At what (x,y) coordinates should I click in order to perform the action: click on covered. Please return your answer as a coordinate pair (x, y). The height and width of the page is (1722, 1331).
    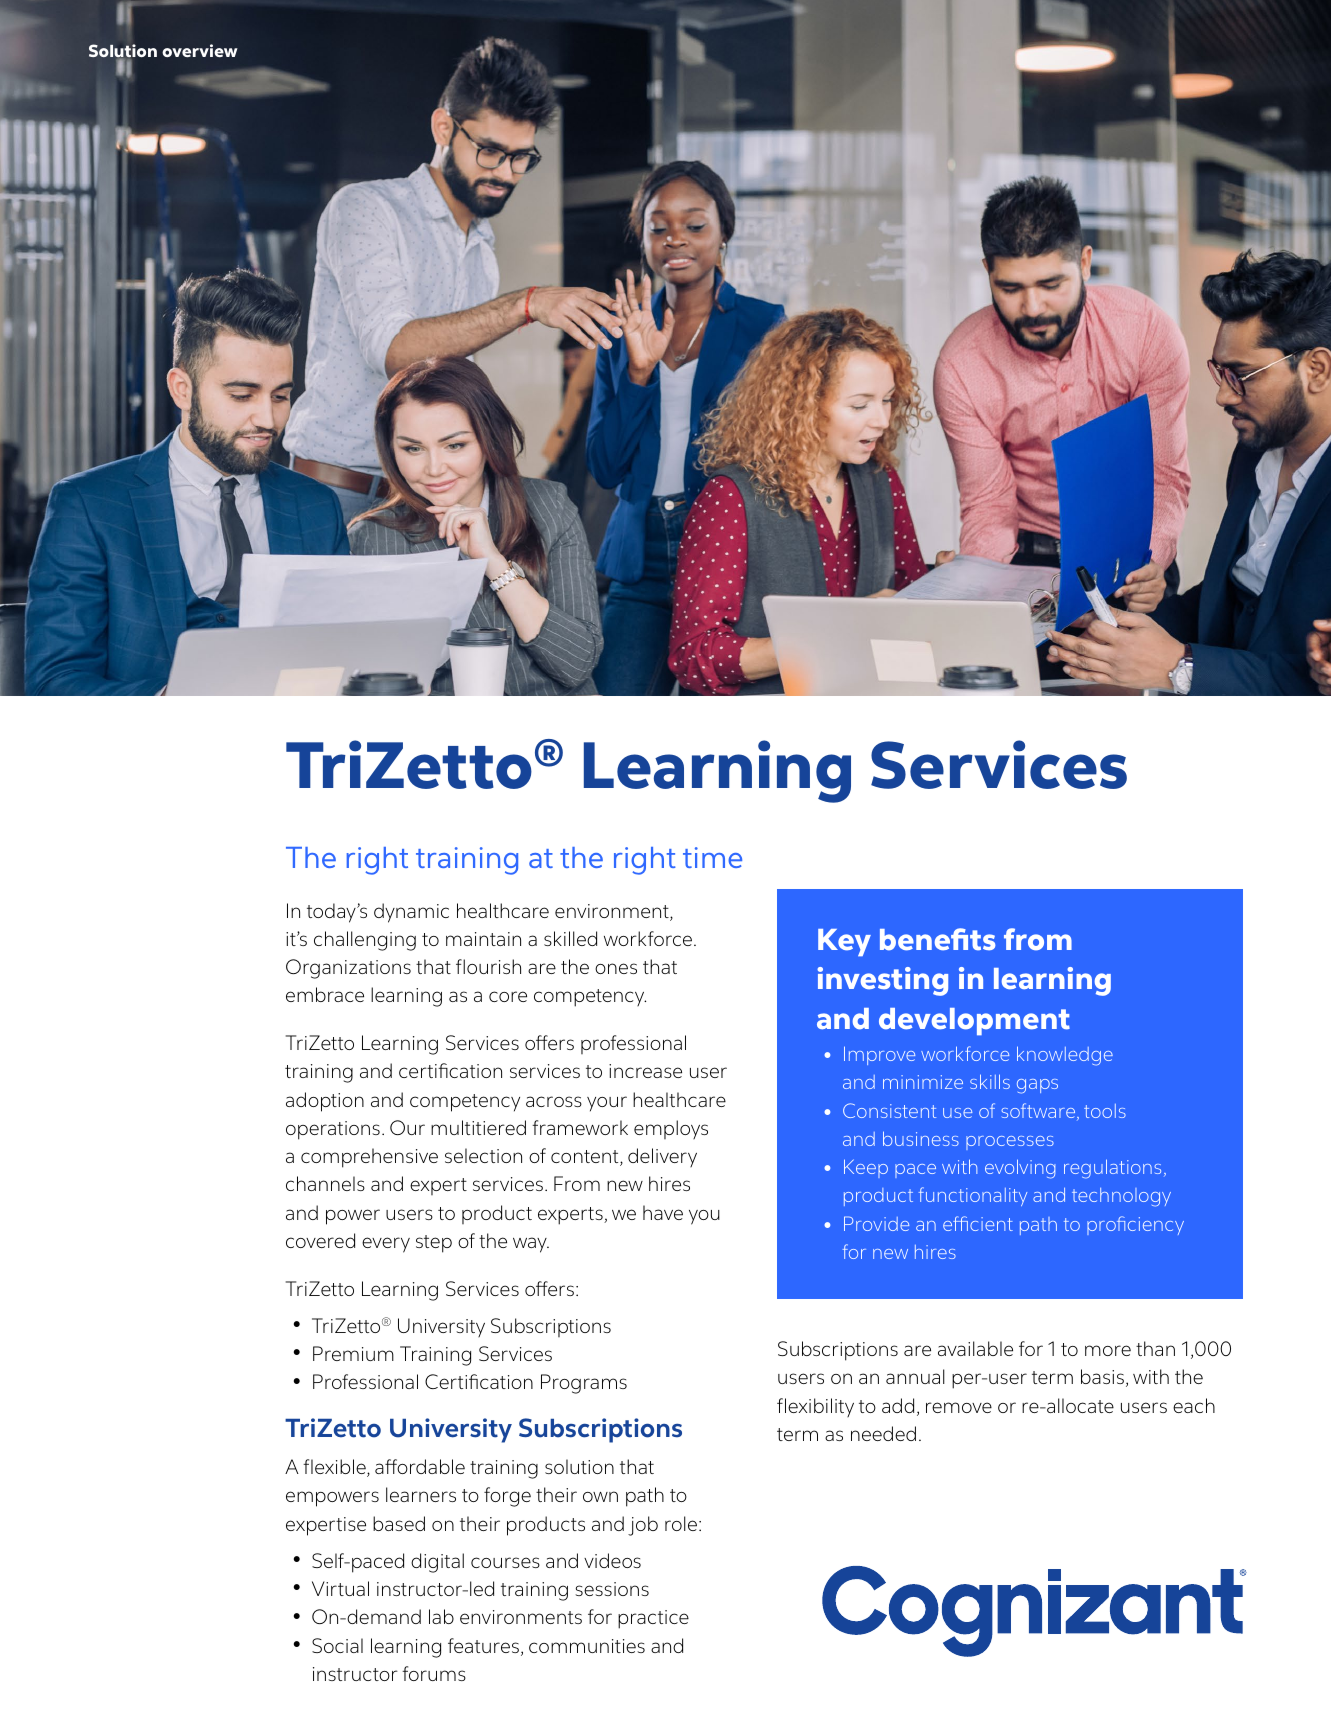
    Looking at the image, I should click on (320, 1240).
